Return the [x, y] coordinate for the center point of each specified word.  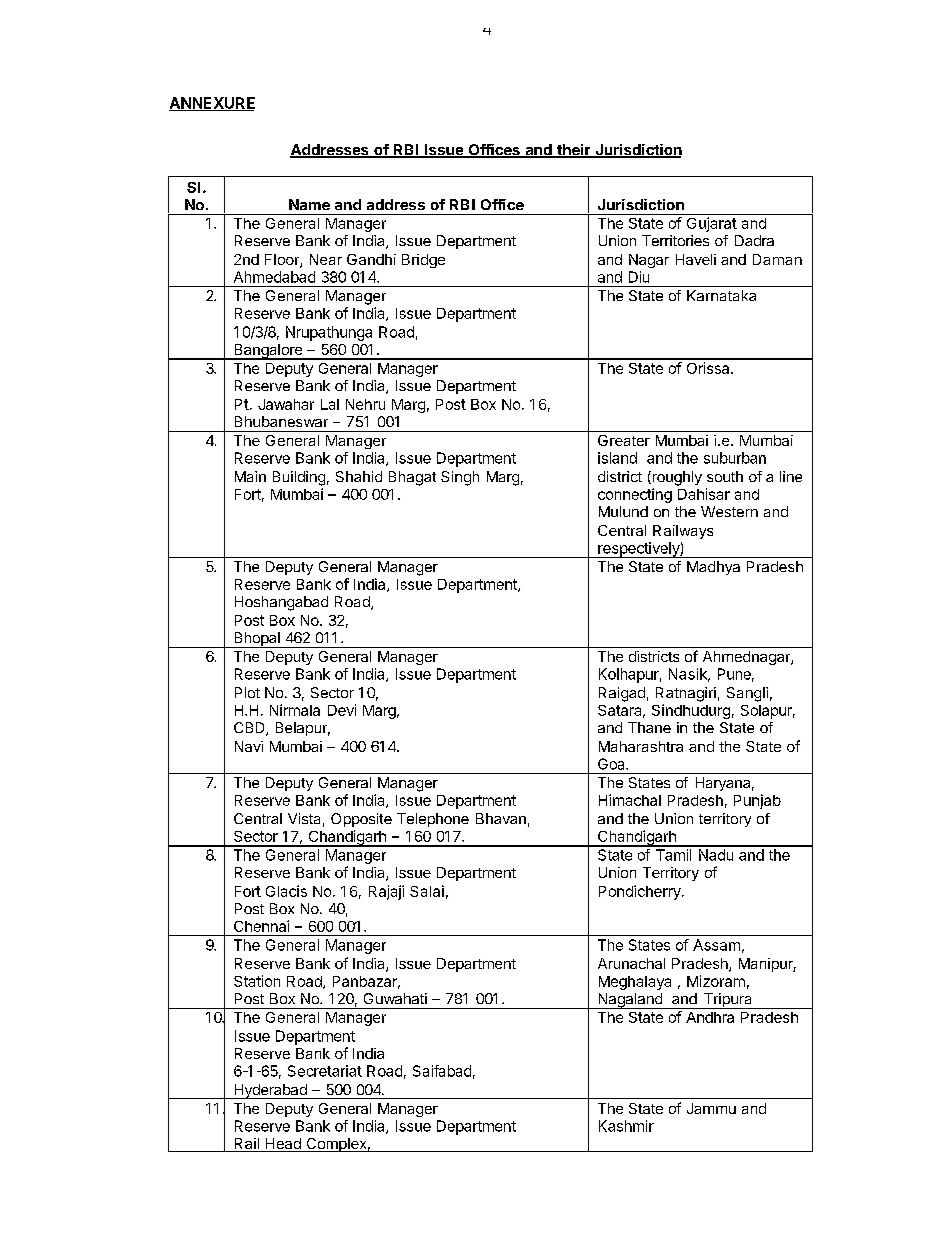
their [574, 151]
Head [283, 1145]
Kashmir [626, 1126]
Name [309, 204]
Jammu [711, 1108]
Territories [675, 240]
